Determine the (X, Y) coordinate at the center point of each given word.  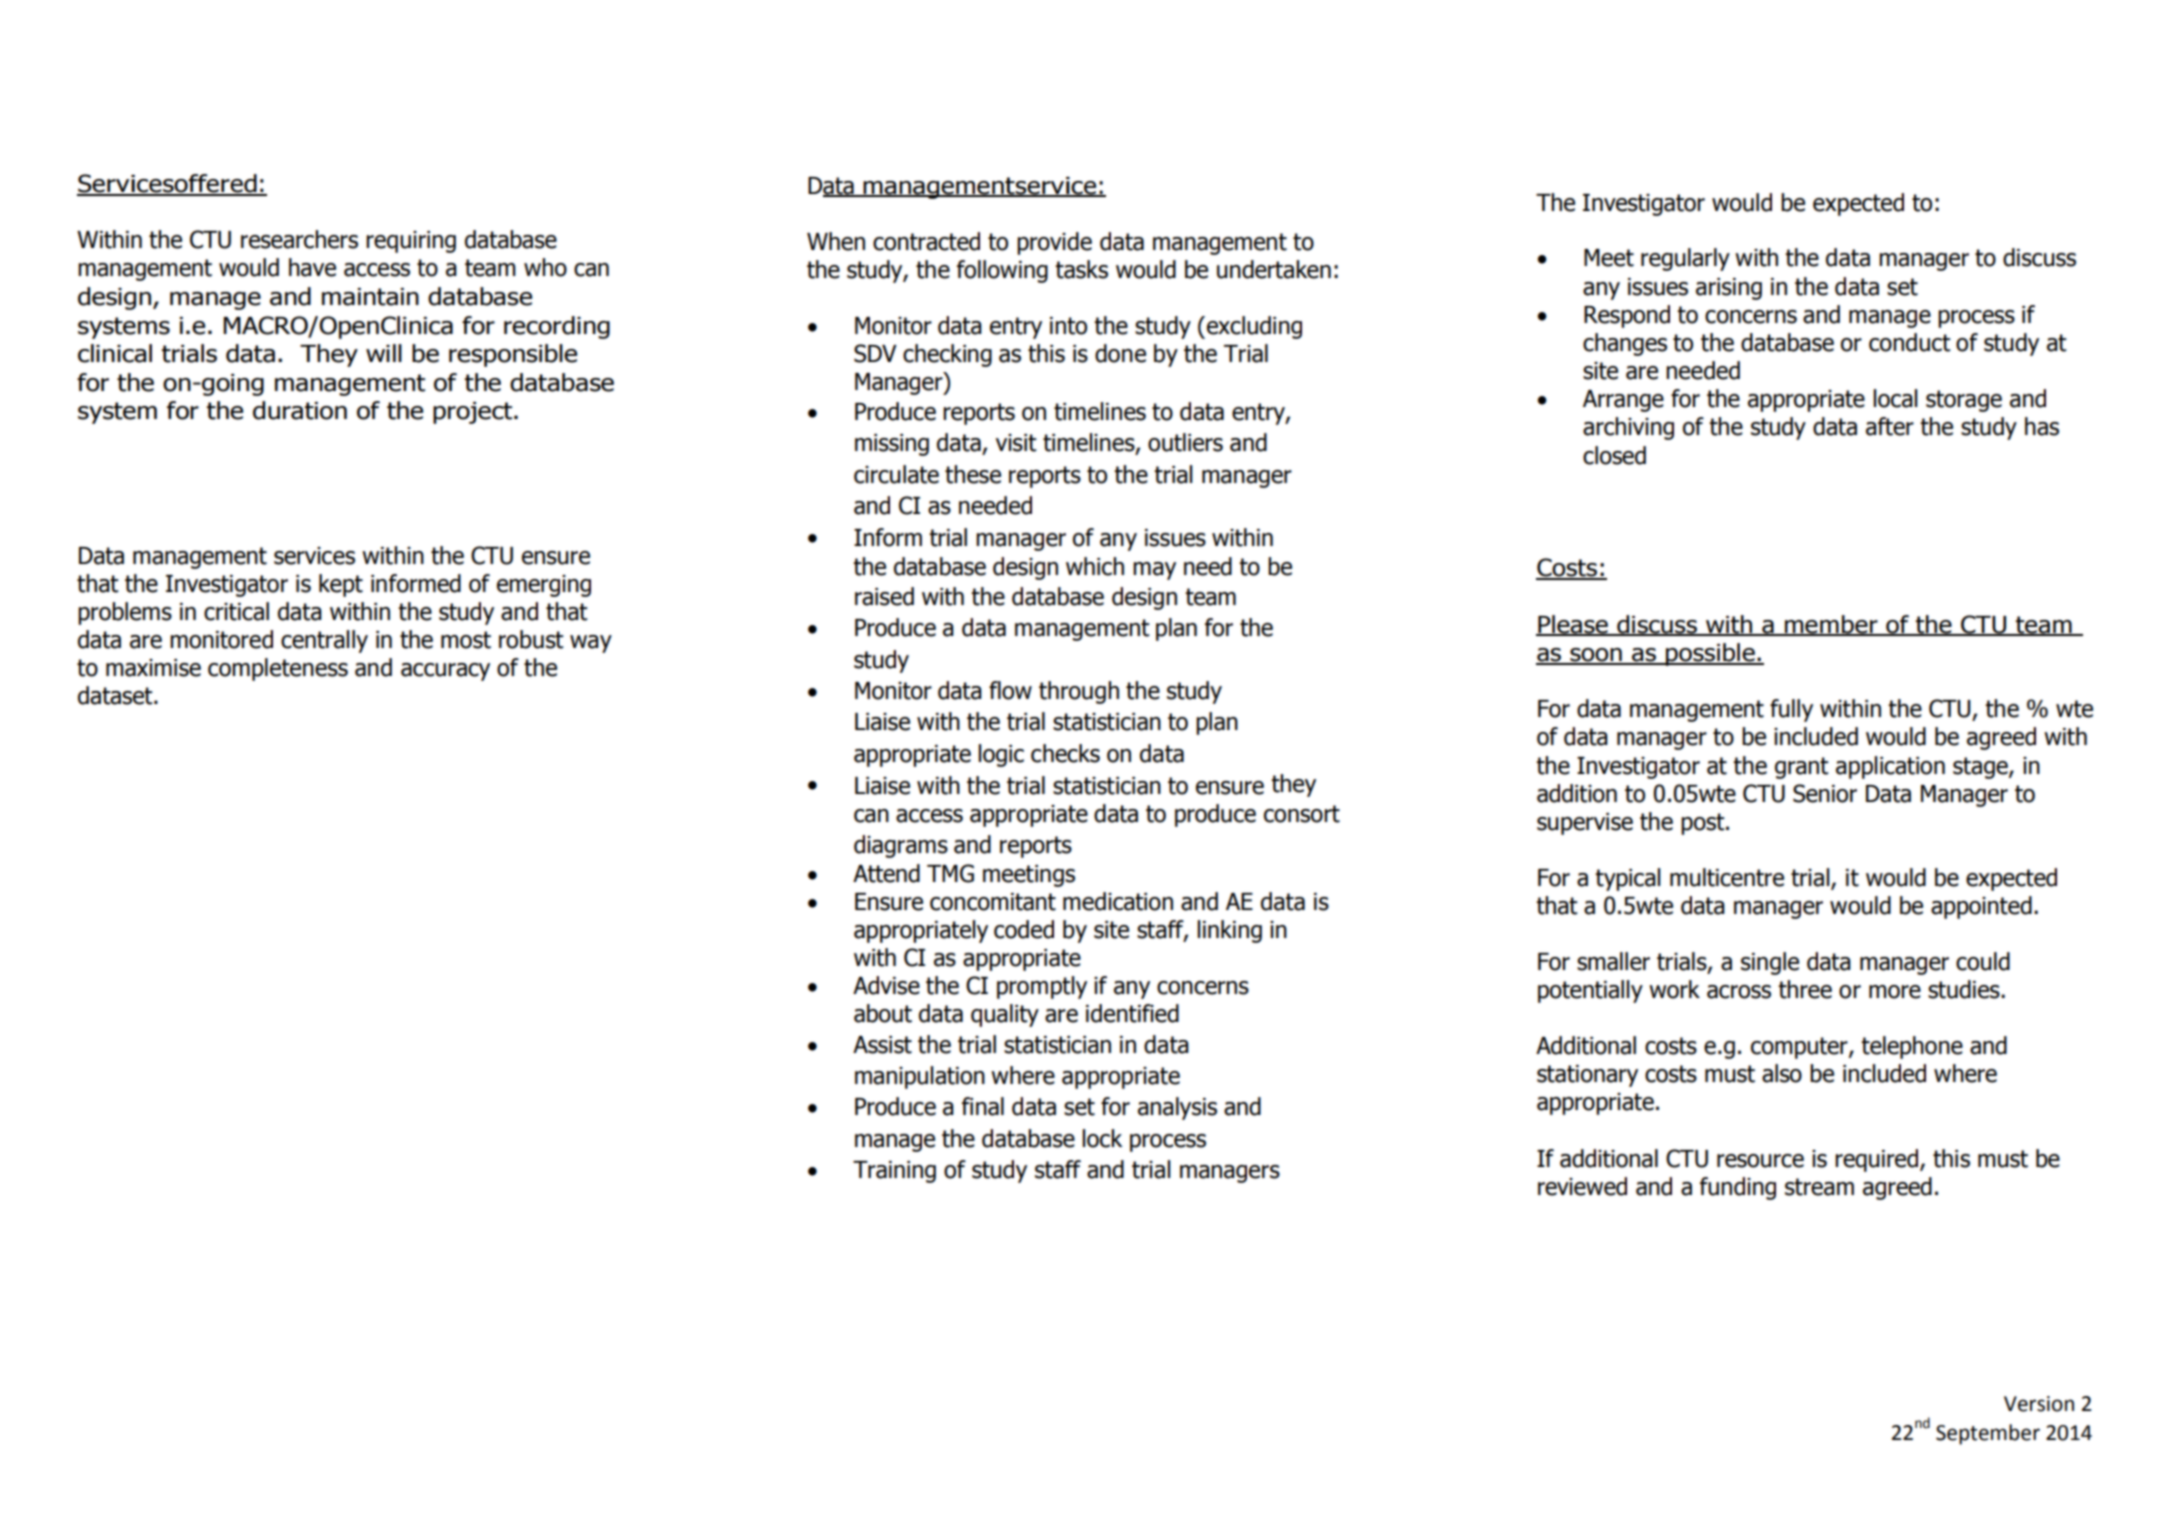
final (983, 1106)
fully (1791, 710)
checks (1065, 753)
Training (894, 1172)
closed (1614, 455)
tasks (1081, 269)
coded (1024, 929)
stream (1819, 1187)
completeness (278, 669)
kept (341, 585)
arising (1729, 289)
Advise (886, 985)
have (312, 267)
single (1770, 963)
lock (1102, 1138)
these (973, 474)
